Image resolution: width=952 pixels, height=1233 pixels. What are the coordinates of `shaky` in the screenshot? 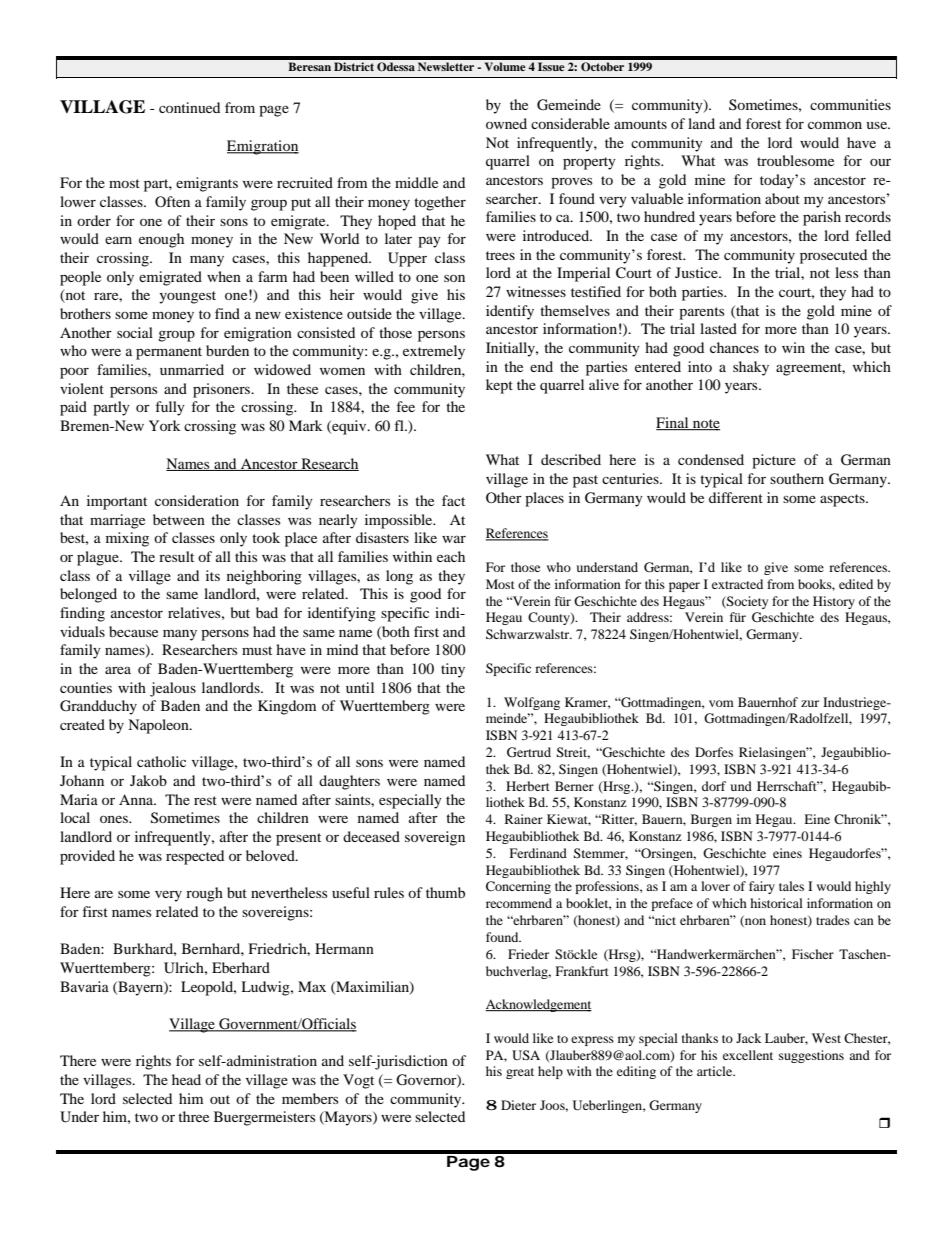 It's located at (751, 368).
